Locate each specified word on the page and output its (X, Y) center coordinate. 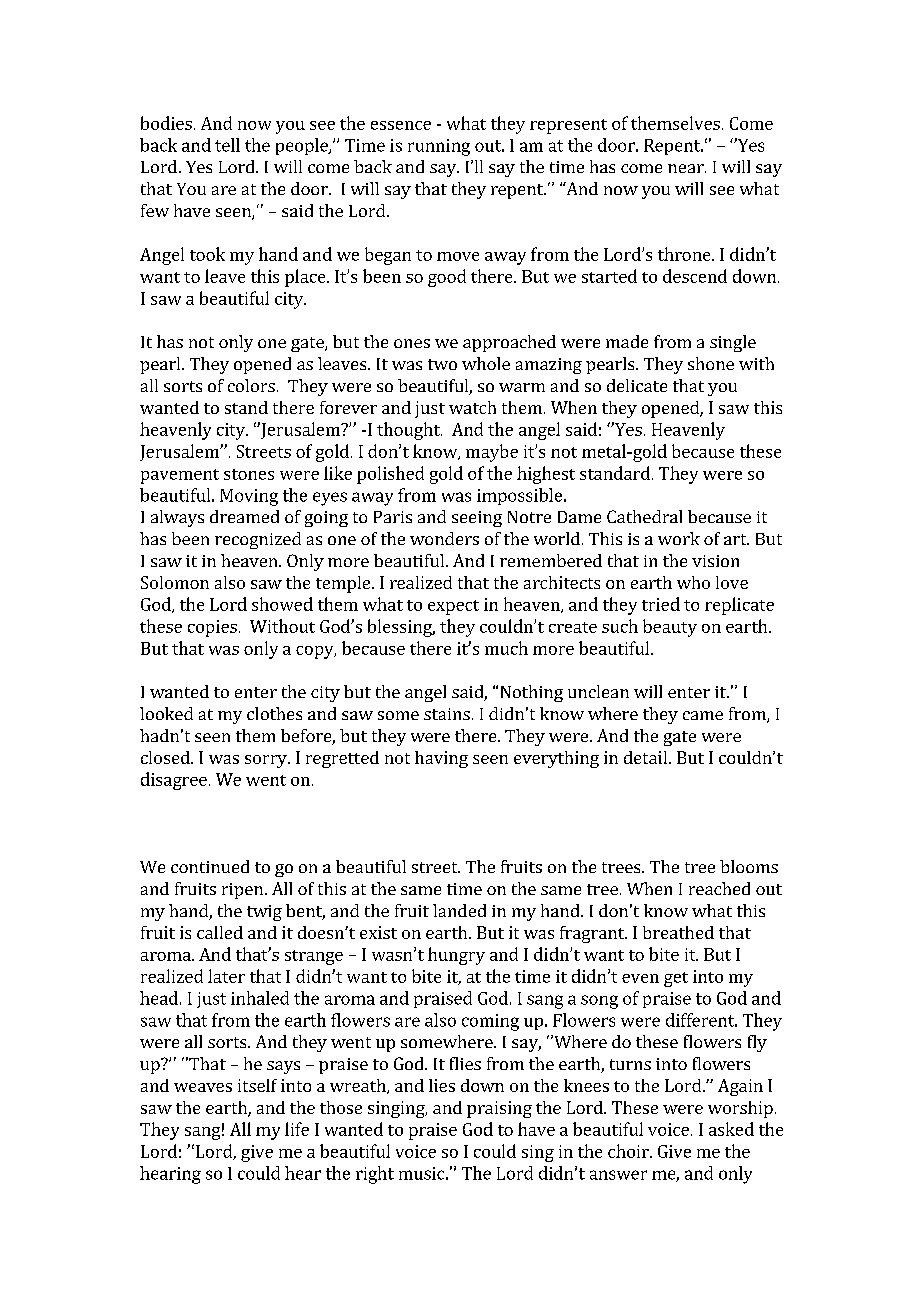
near (687, 168)
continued (210, 866)
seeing (477, 519)
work (679, 538)
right (375, 1175)
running (439, 147)
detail (647, 757)
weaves (203, 1087)
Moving (249, 497)
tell (227, 145)
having (441, 759)
